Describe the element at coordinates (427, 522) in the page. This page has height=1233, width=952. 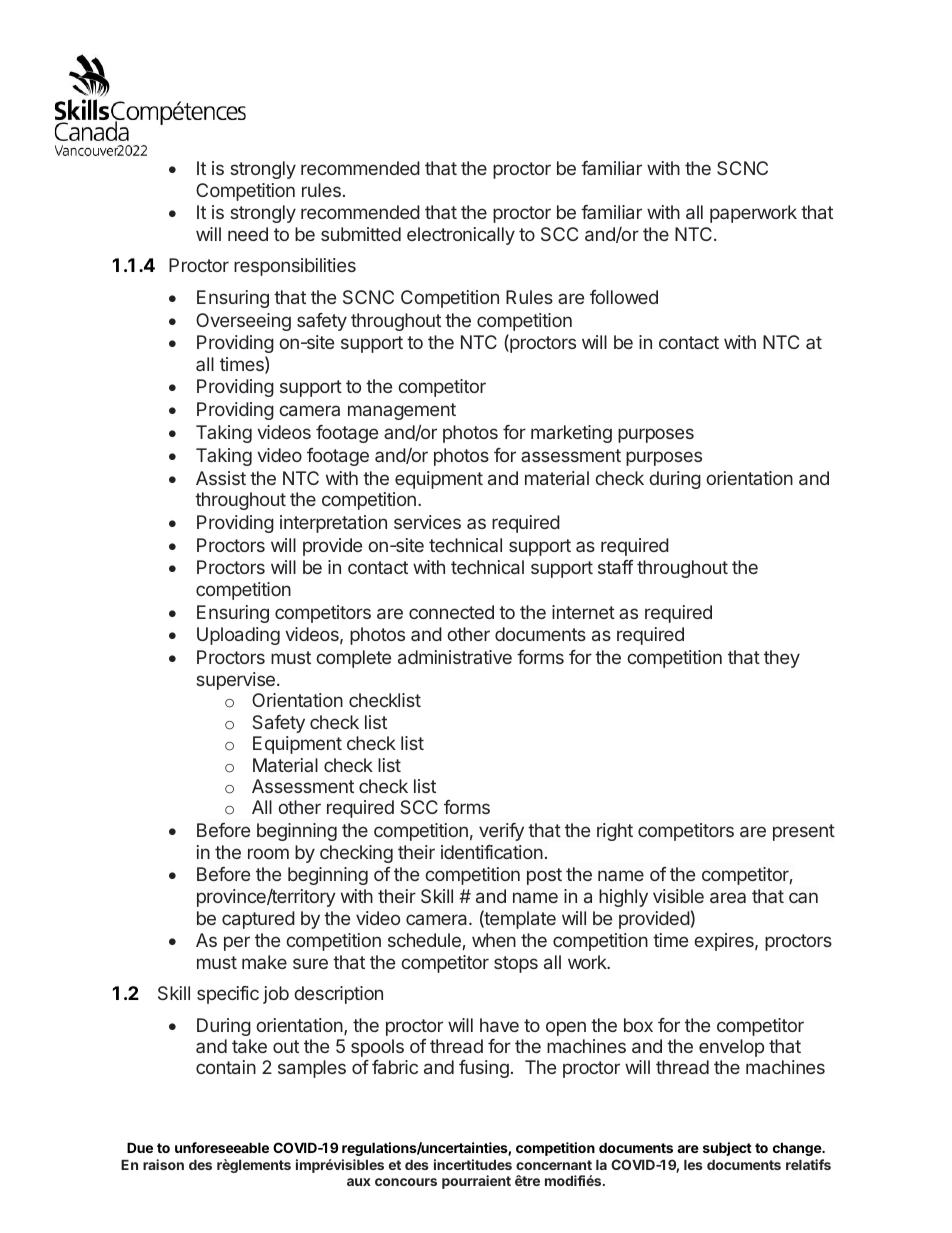
I see `services` at that location.
